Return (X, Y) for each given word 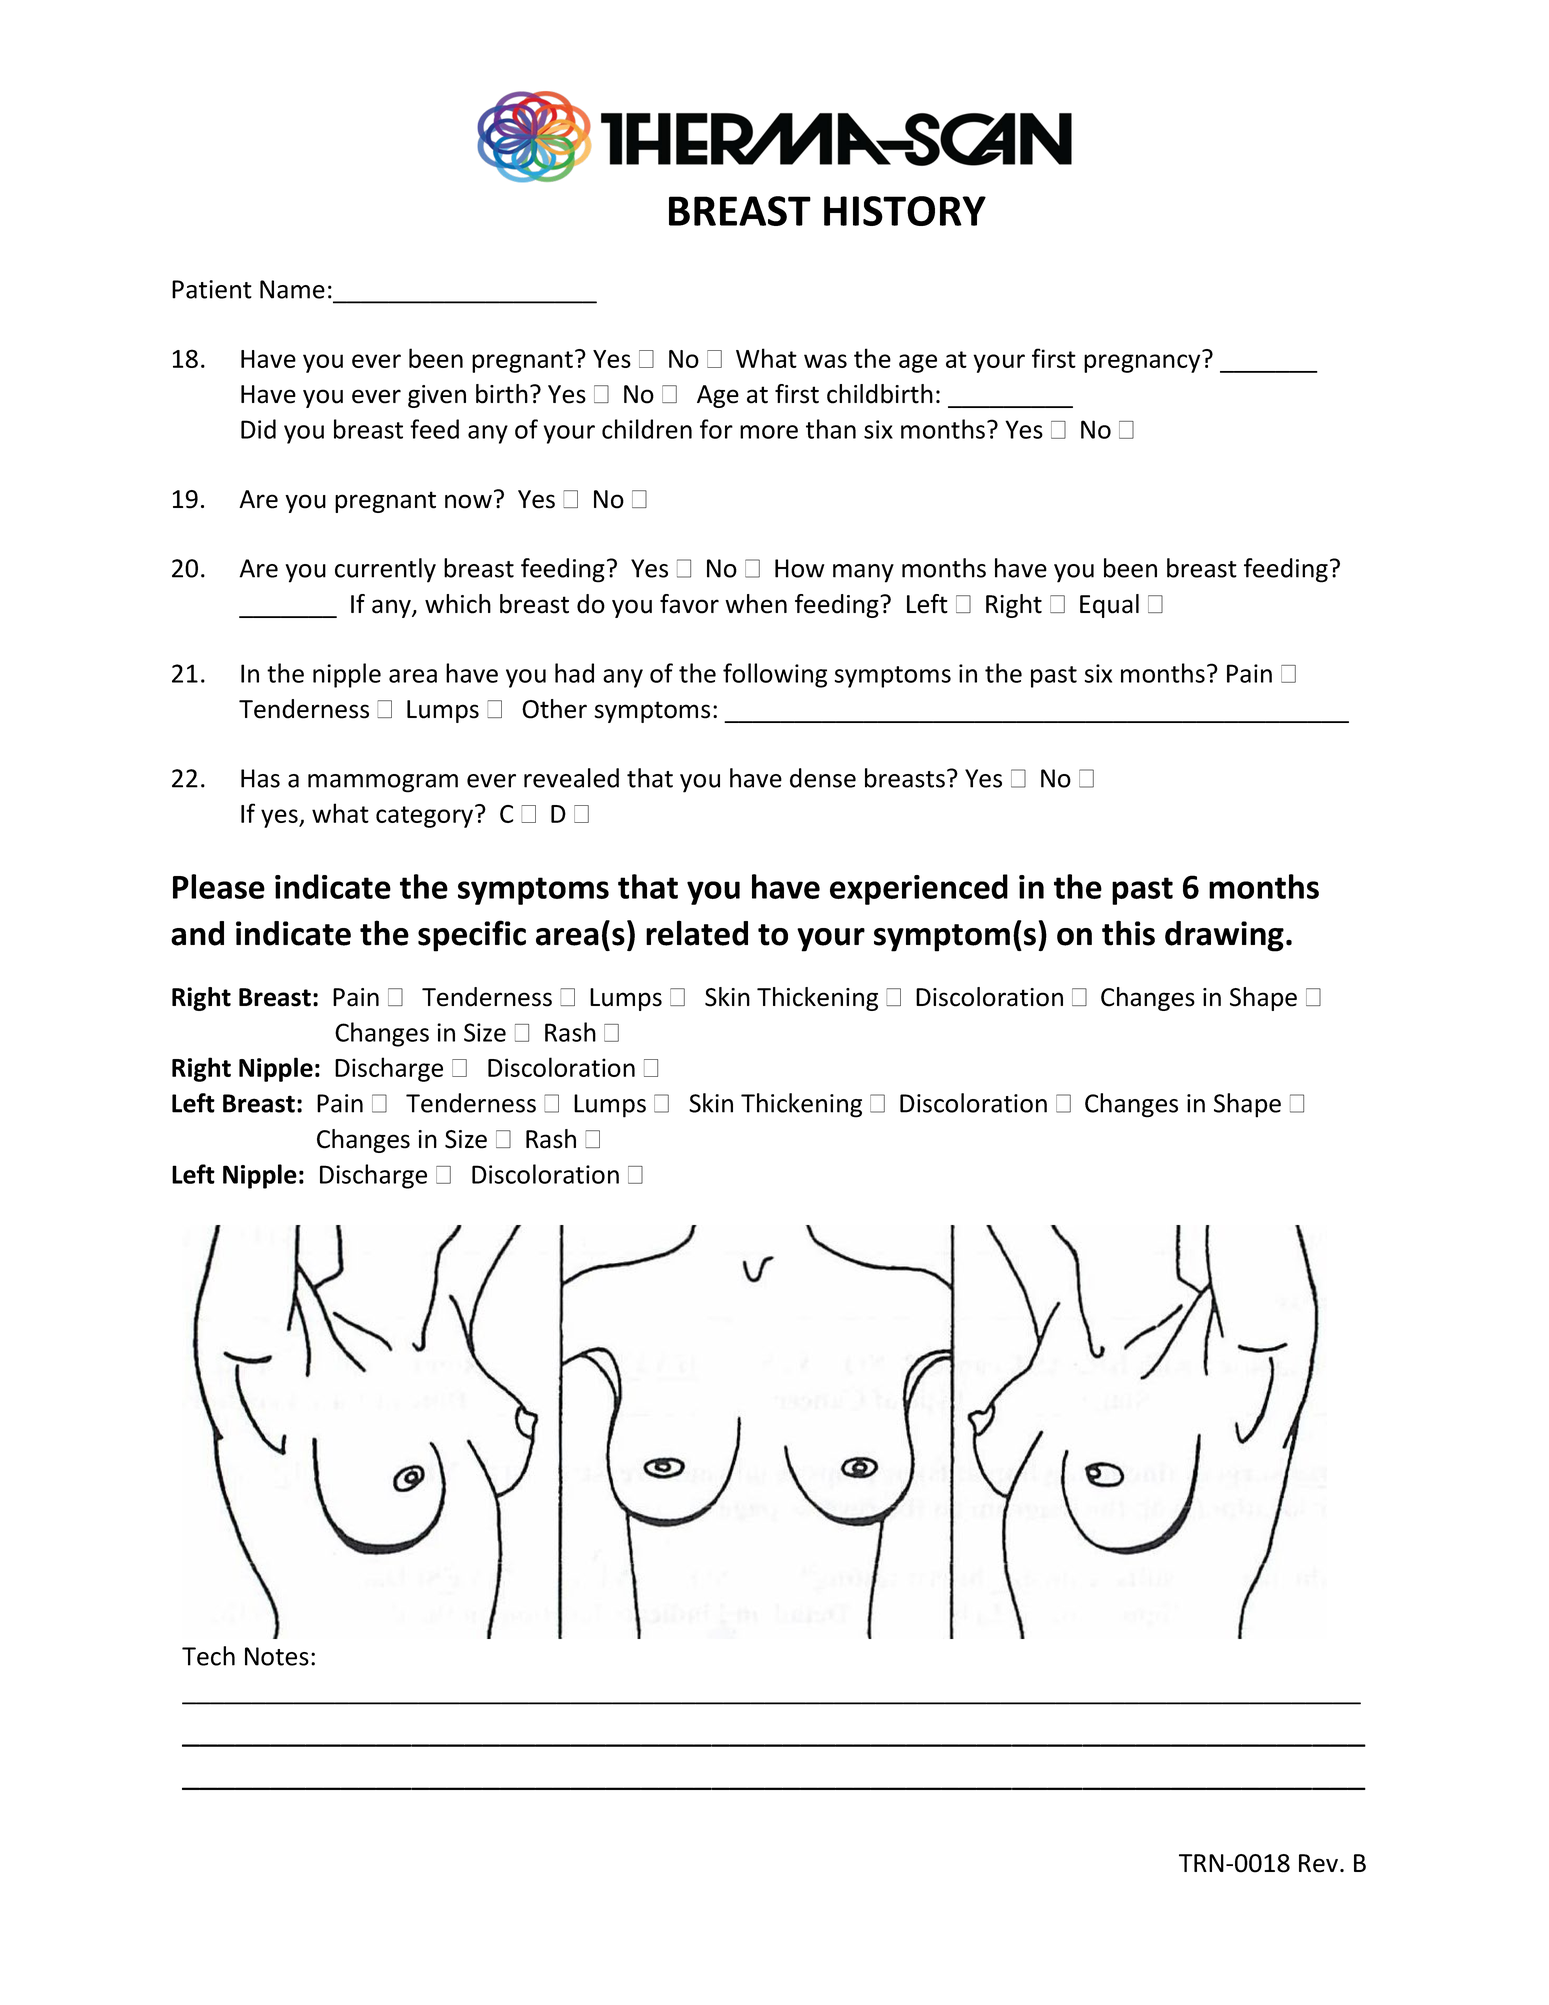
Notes (277, 1656)
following (775, 675)
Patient (212, 289)
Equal (1109, 606)
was (825, 361)
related (697, 933)
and (197, 933)
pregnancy (1142, 363)
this (1128, 933)
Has (260, 778)
